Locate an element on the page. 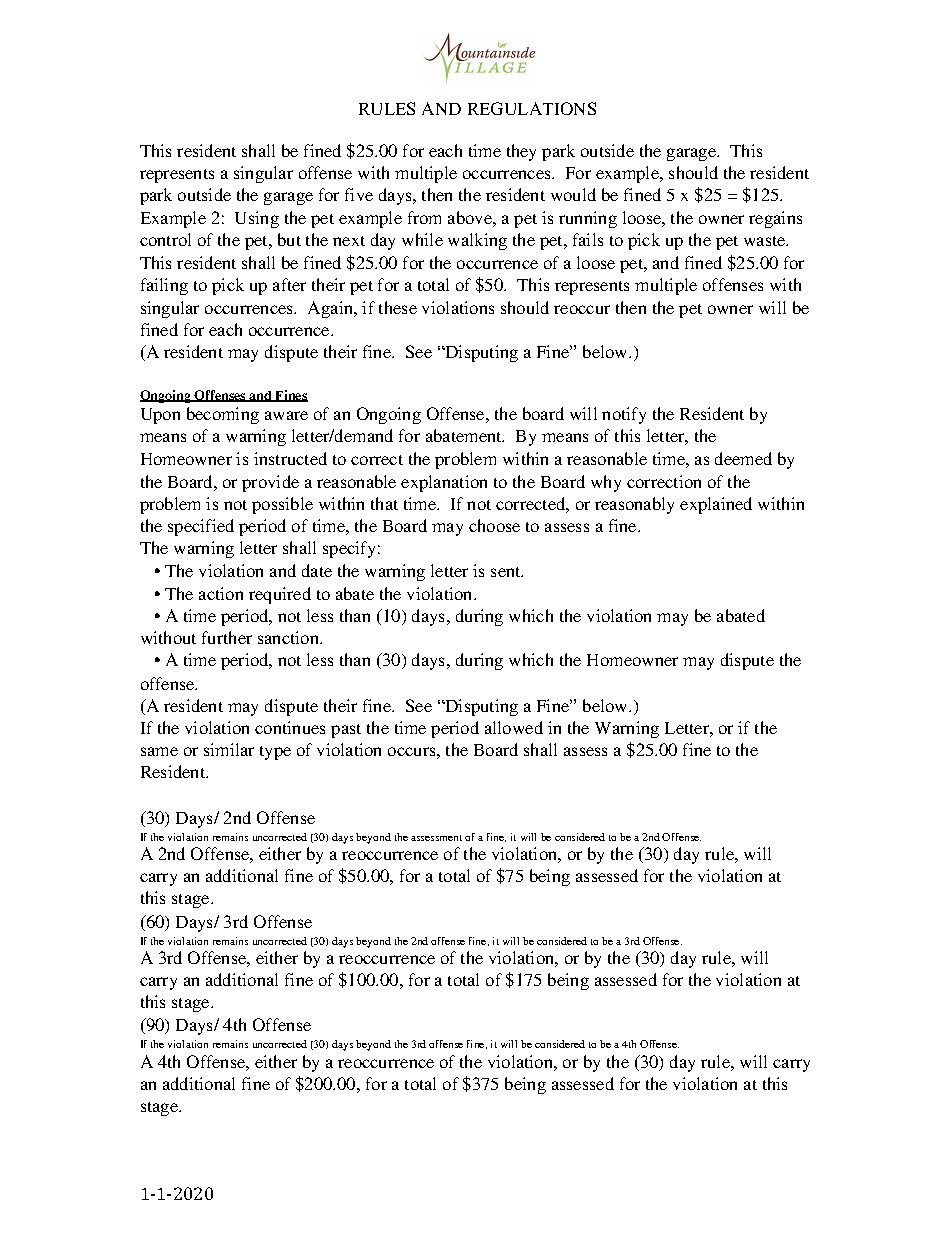 The image size is (952, 1233). explained is located at coordinates (716, 505).
